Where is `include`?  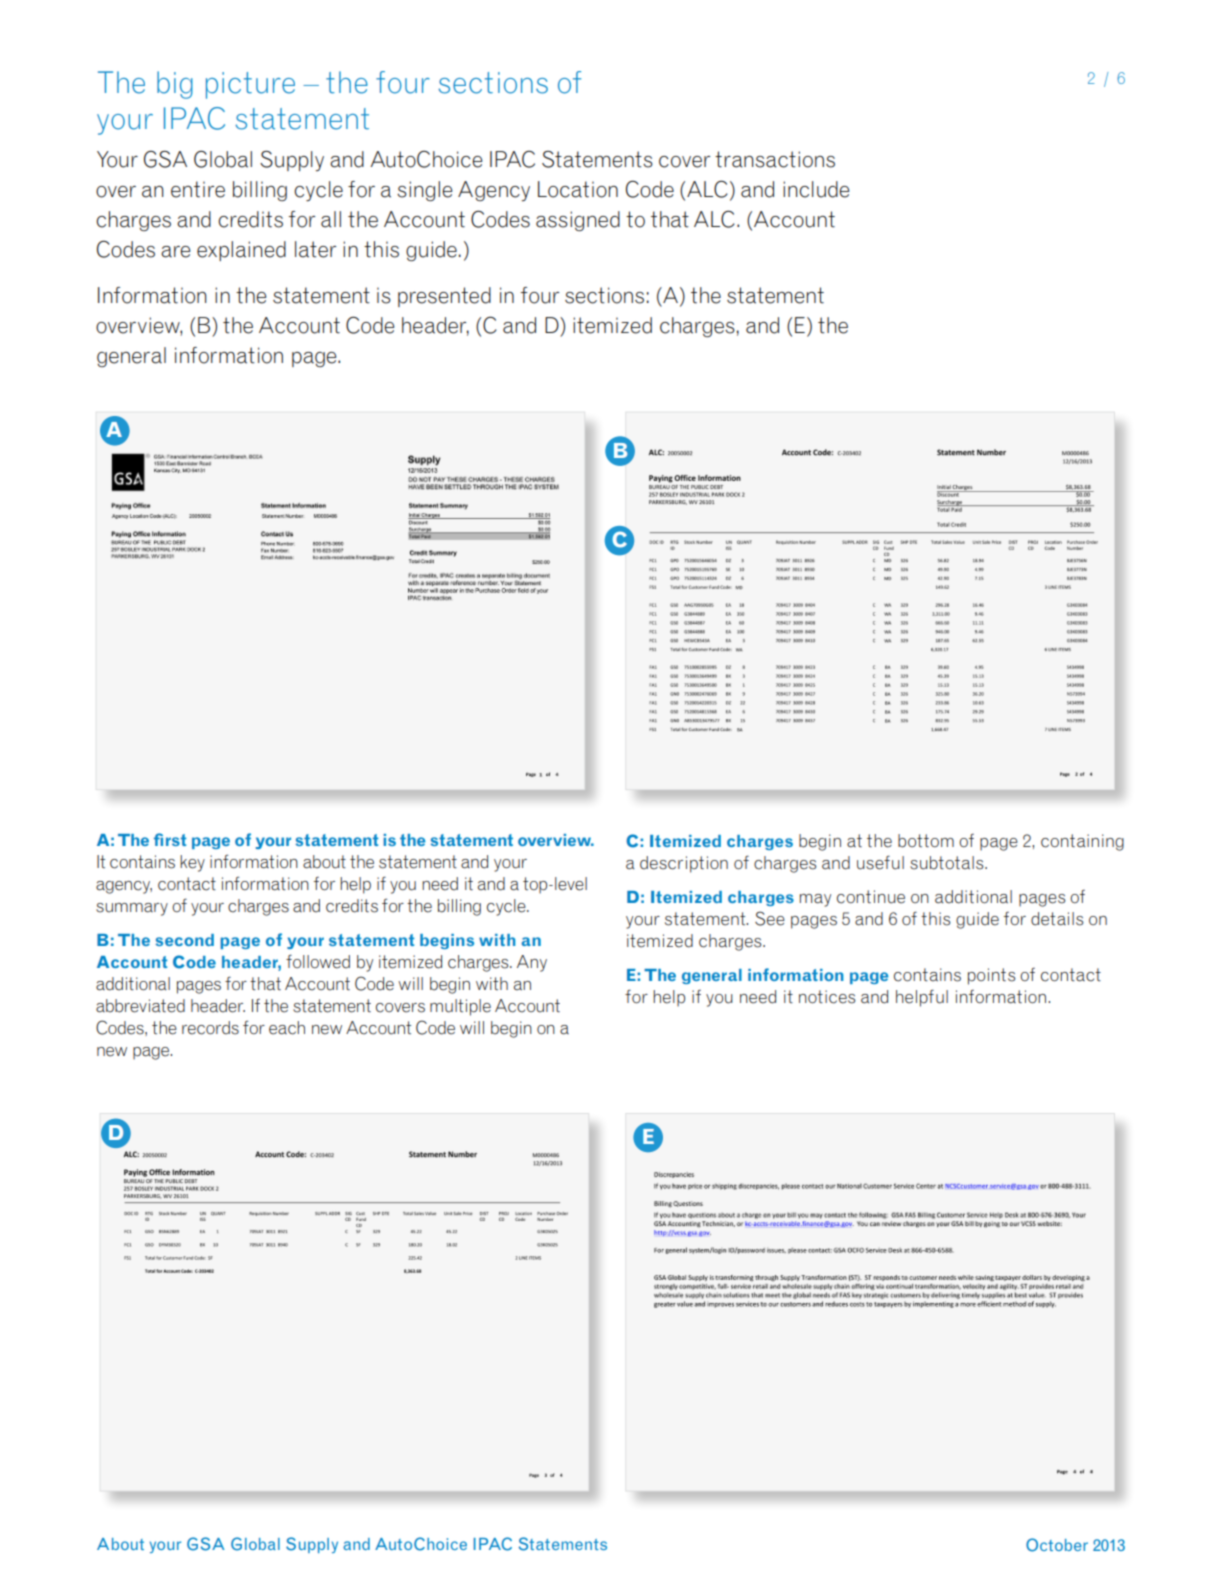
include is located at coordinates (816, 189).
